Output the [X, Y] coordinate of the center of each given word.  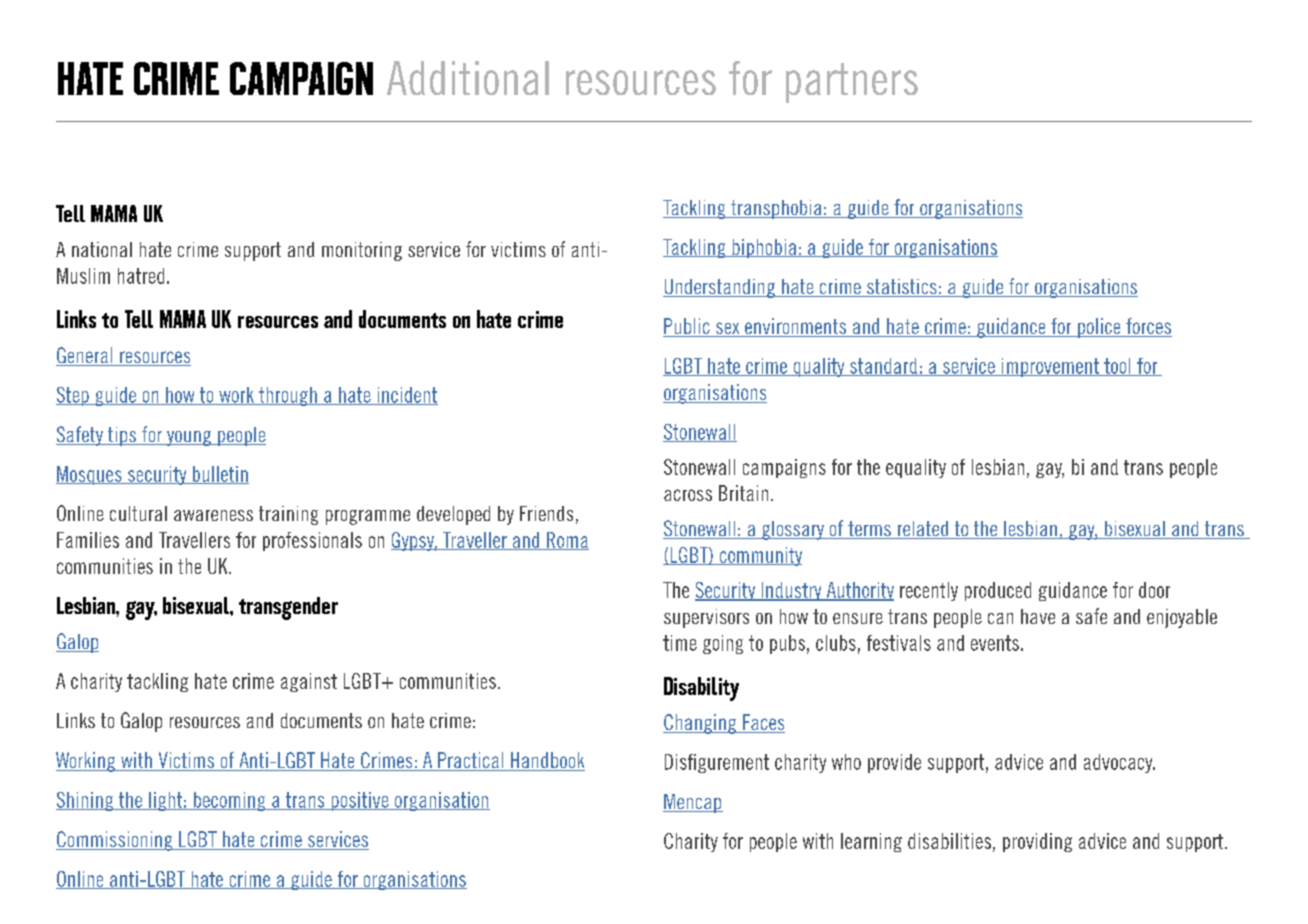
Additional [468, 78]
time [680, 643]
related [923, 530]
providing [1037, 842]
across [688, 495]
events [995, 643]
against [309, 682]
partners [852, 83]
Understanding [720, 288]
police [1099, 328]
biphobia [764, 248]
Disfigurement [717, 763]
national [102, 249]
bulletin [219, 475]
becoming [229, 801]
